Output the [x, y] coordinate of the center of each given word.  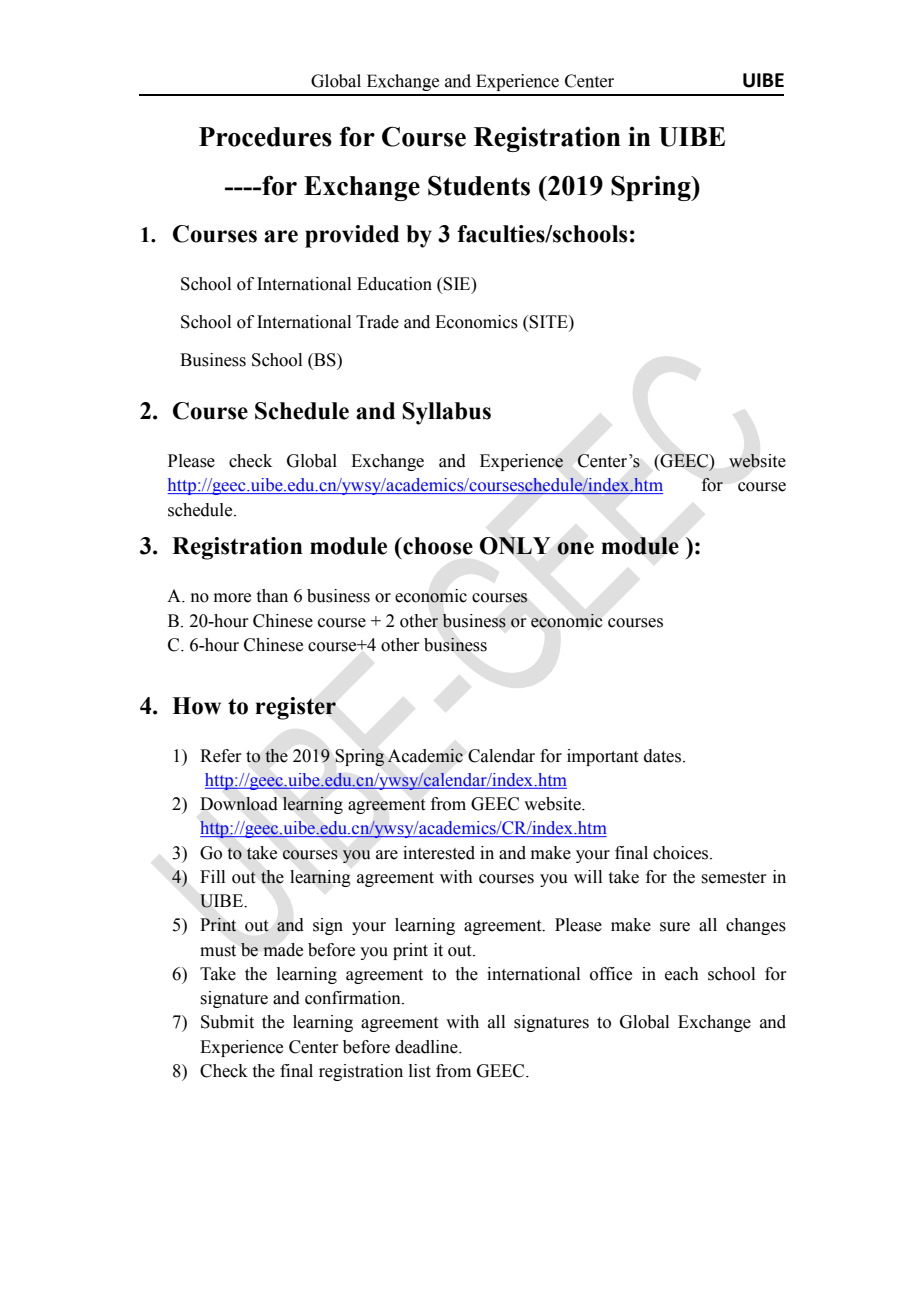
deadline [427, 1047]
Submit [227, 1022]
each [682, 974]
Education [394, 284]
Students [479, 186]
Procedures [265, 137]
